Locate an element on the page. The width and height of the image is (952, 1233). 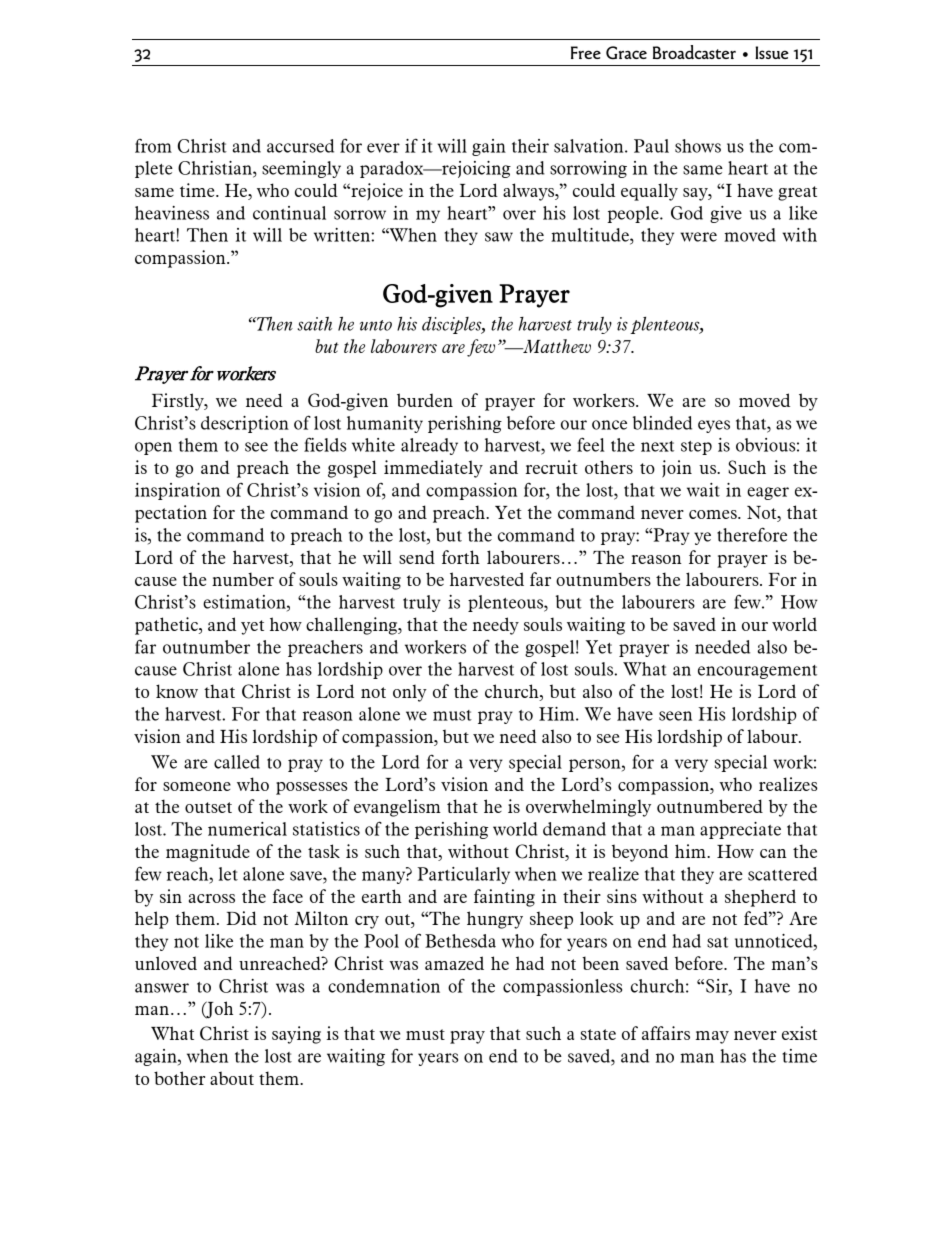
Broadcaster is located at coordinates (694, 52).
